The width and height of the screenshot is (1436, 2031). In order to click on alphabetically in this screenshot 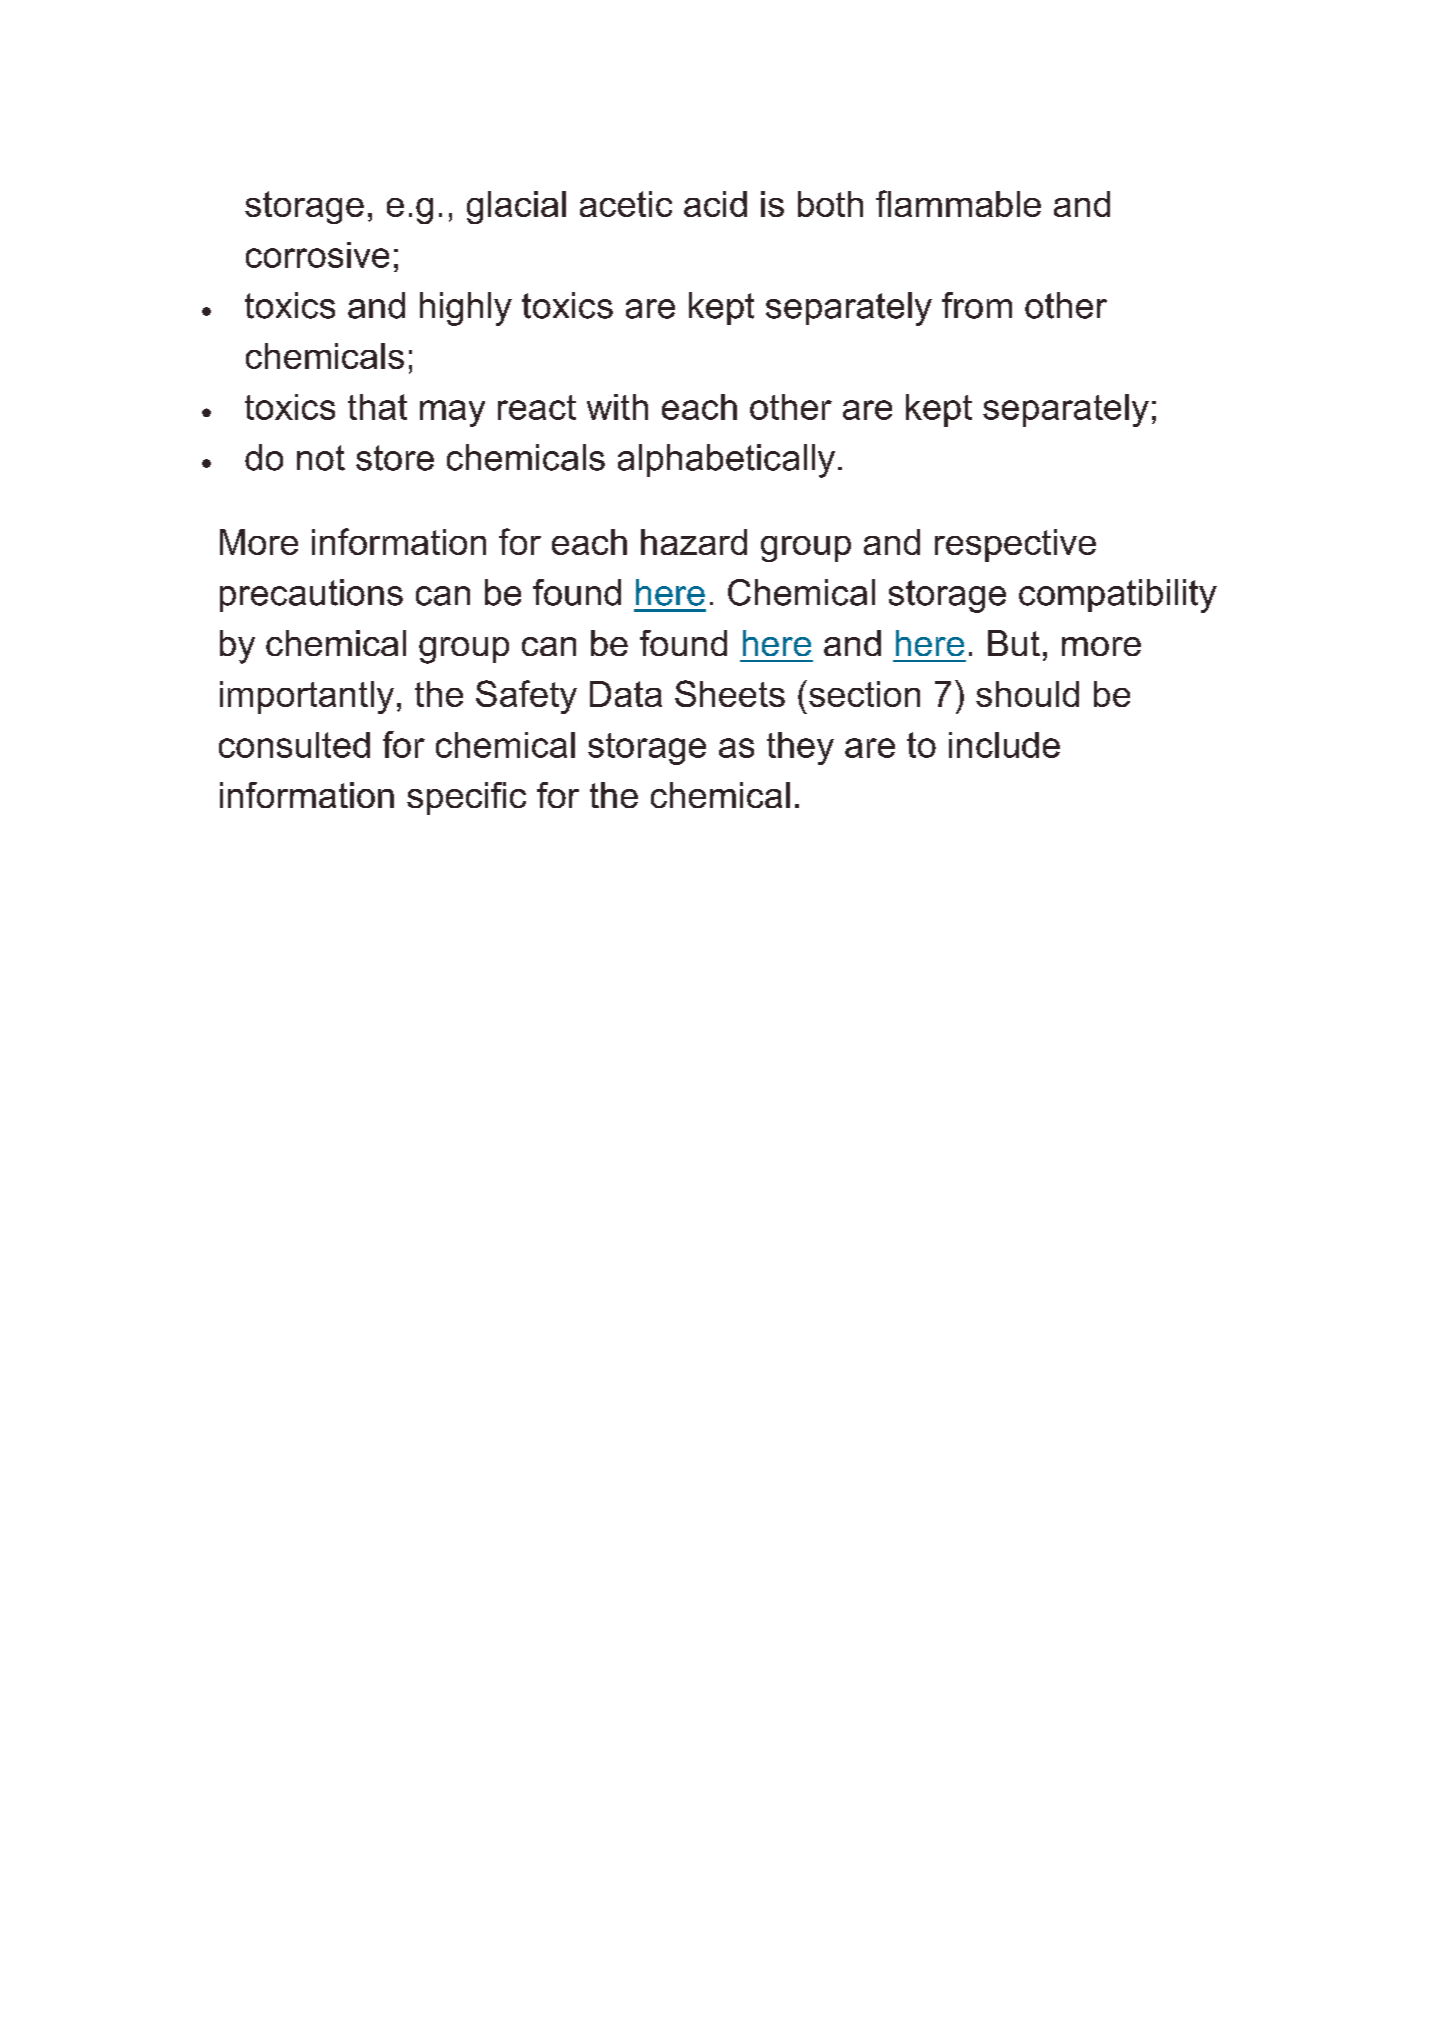, I will do `click(726, 461)`.
